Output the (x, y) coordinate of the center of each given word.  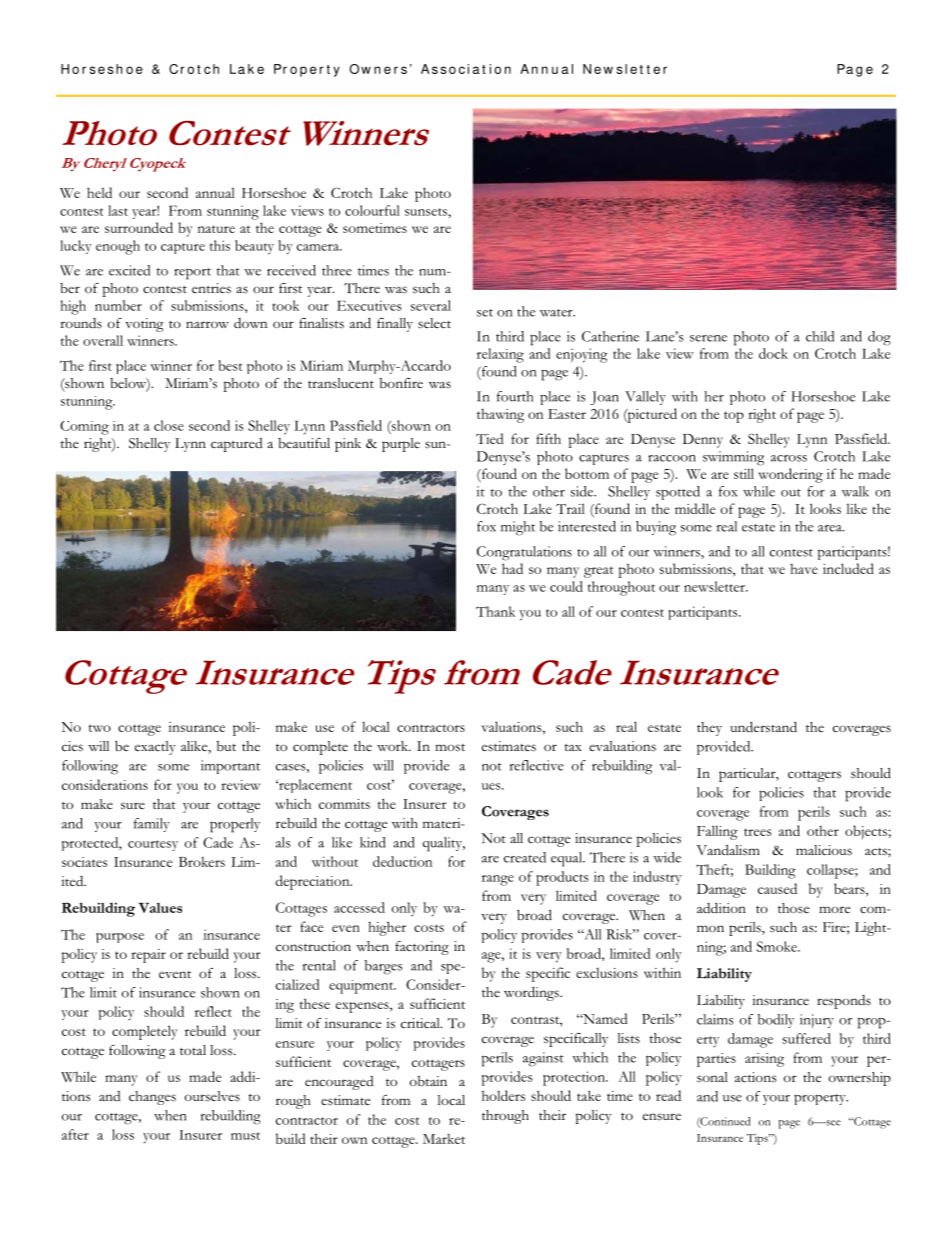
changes (152, 1098)
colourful (372, 210)
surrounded (139, 227)
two (99, 728)
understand (763, 727)
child (820, 336)
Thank (495, 611)
